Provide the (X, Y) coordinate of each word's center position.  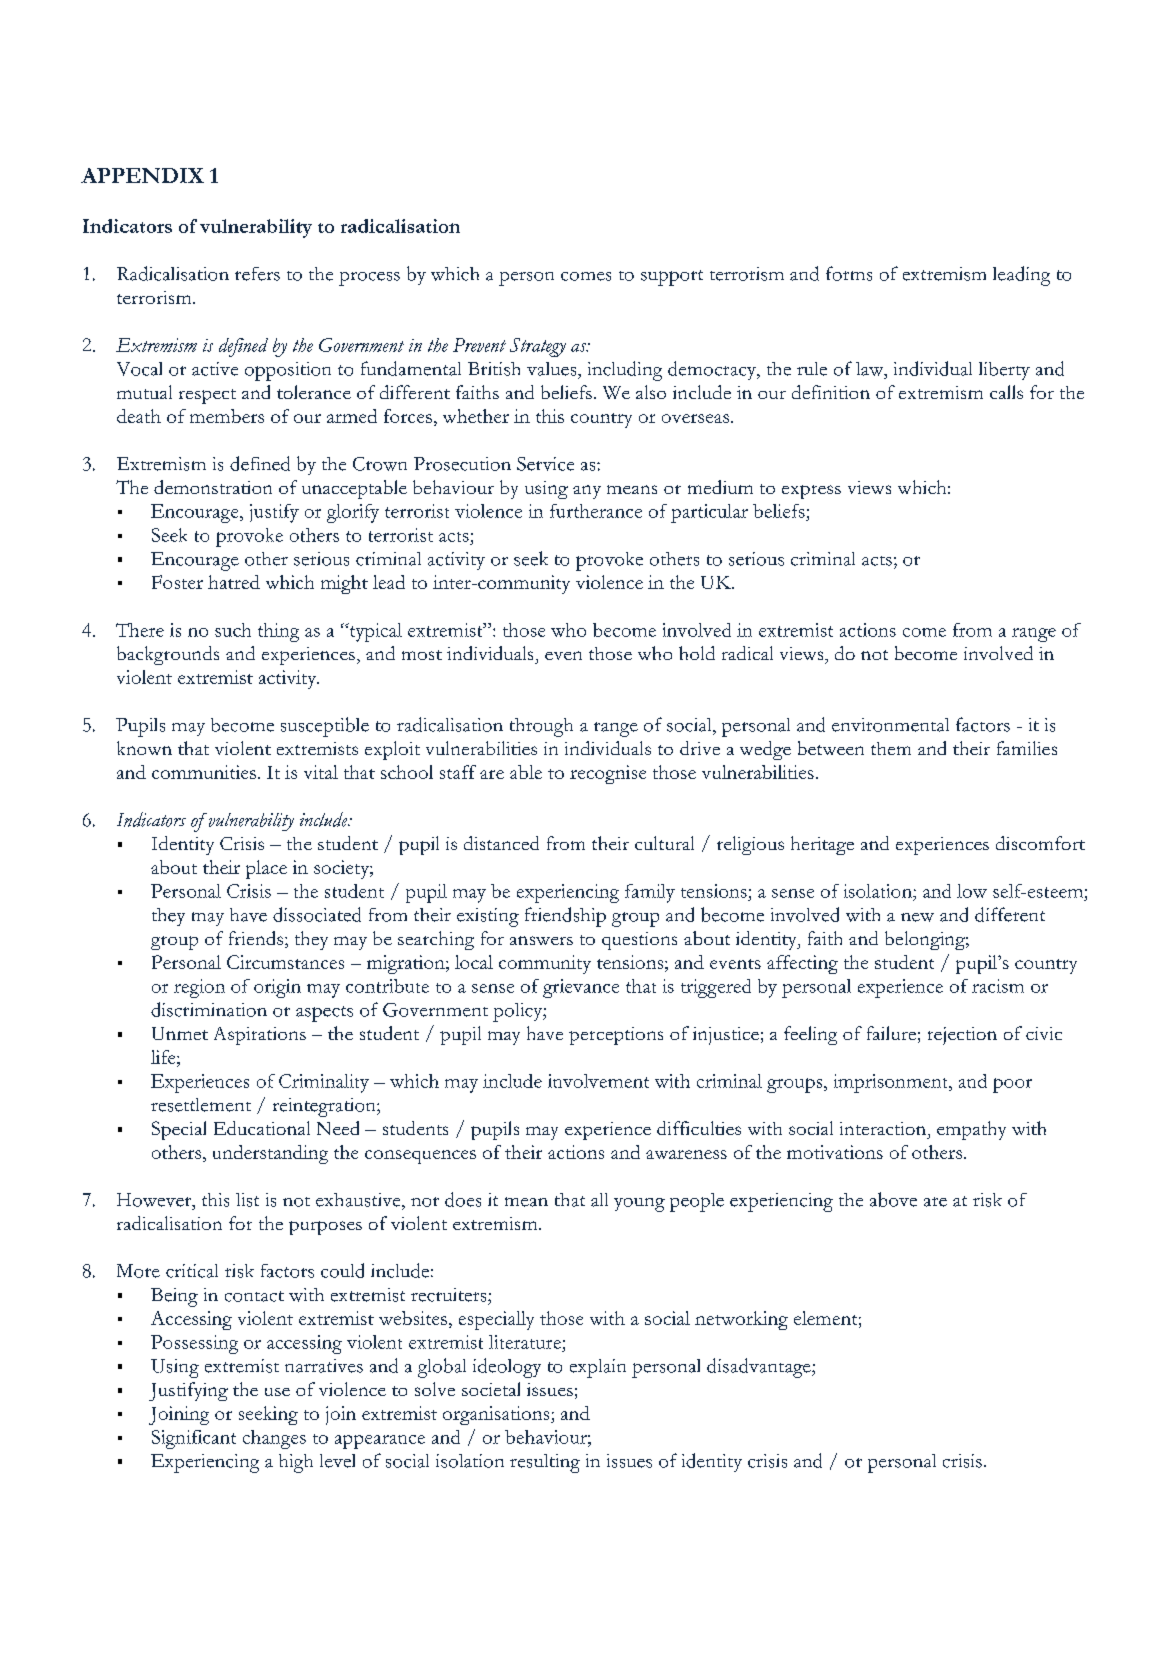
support (672, 278)
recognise (608, 774)
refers (257, 274)
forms (849, 273)
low (972, 891)
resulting (545, 1463)
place (266, 869)
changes (274, 1439)
